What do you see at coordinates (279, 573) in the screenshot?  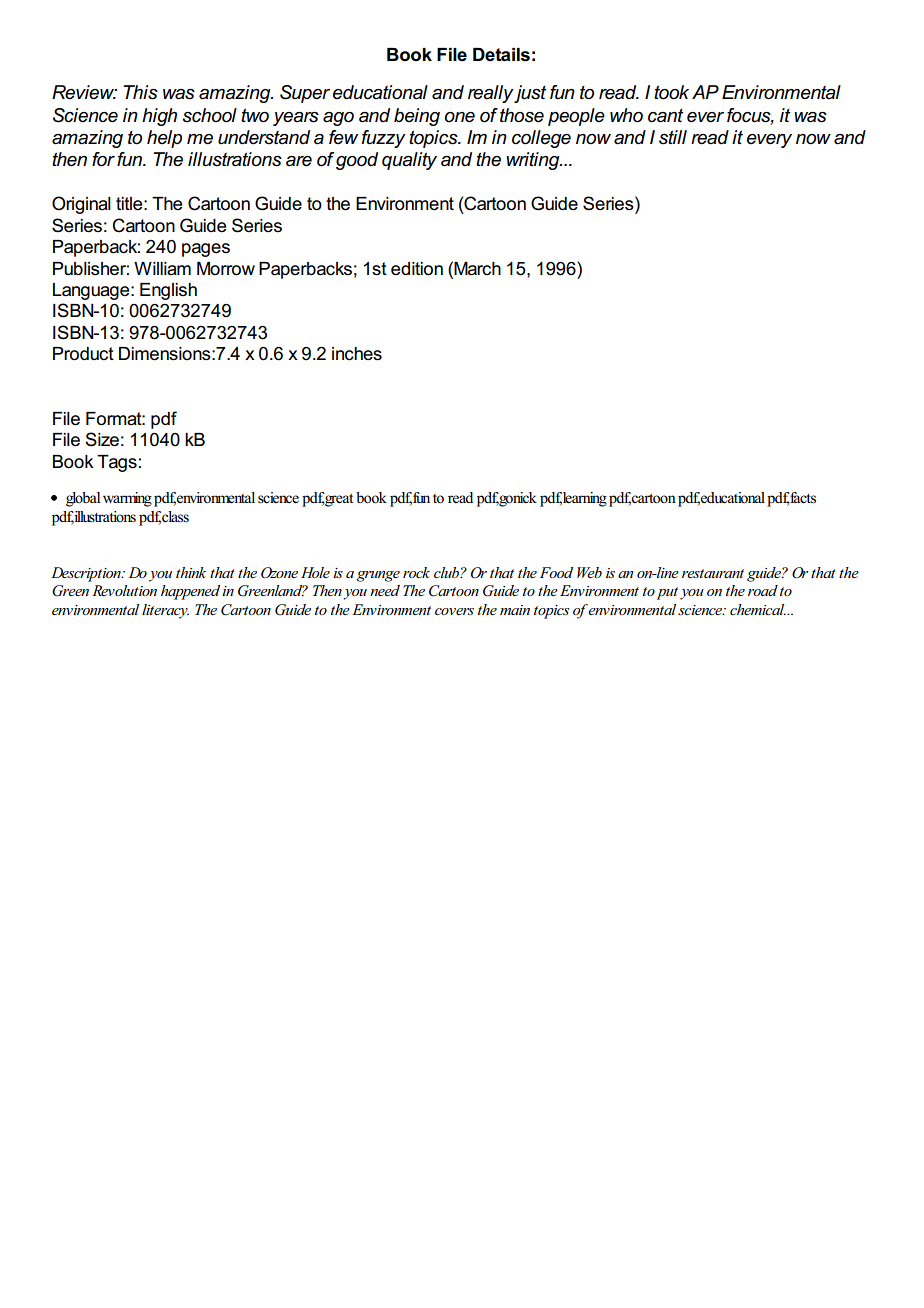 I see `Ozone` at bounding box center [279, 573].
